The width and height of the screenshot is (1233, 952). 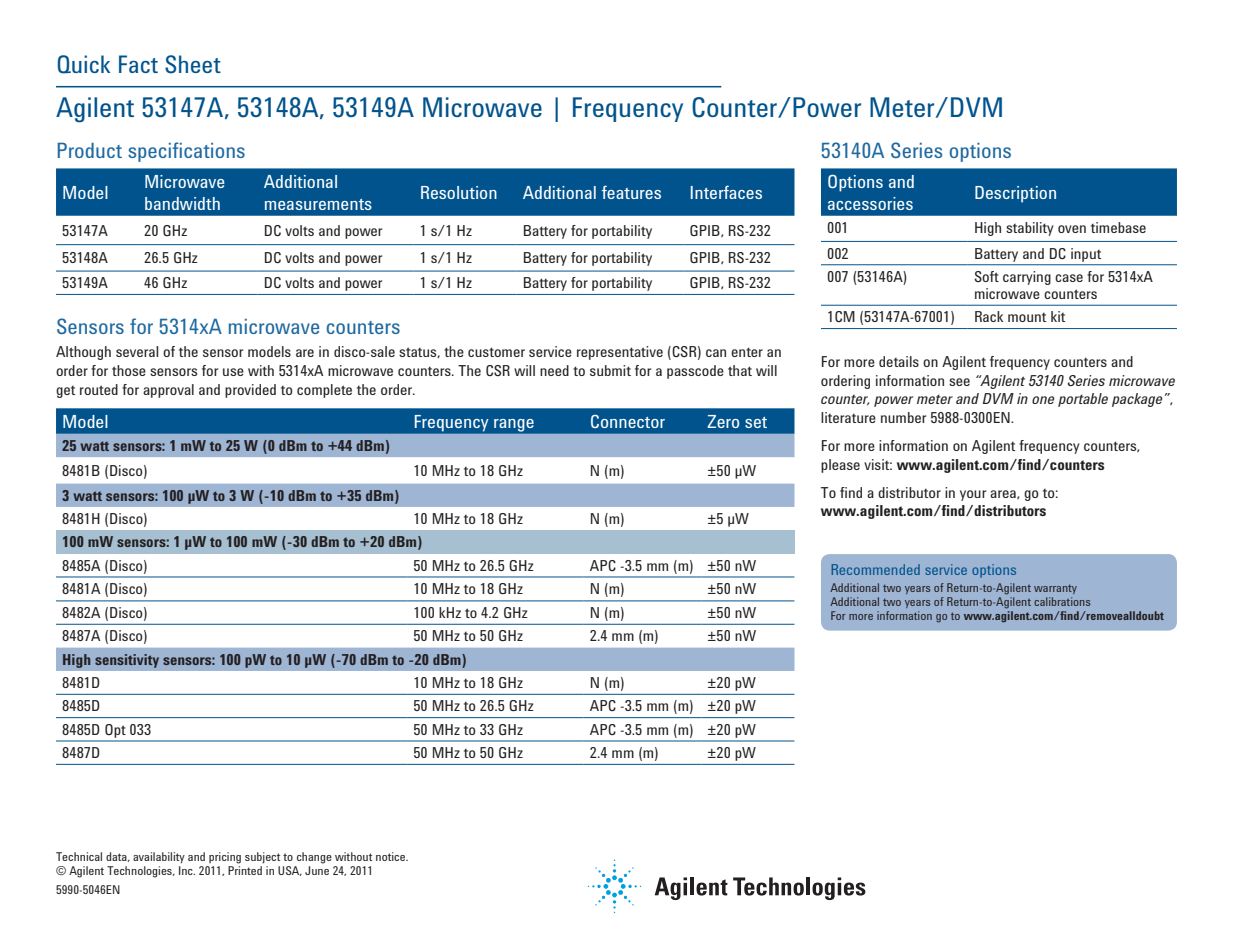 What do you see at coordinates (193, 64) in the screenshot?
I see `Sheet` at bounding box center [193, 64].
